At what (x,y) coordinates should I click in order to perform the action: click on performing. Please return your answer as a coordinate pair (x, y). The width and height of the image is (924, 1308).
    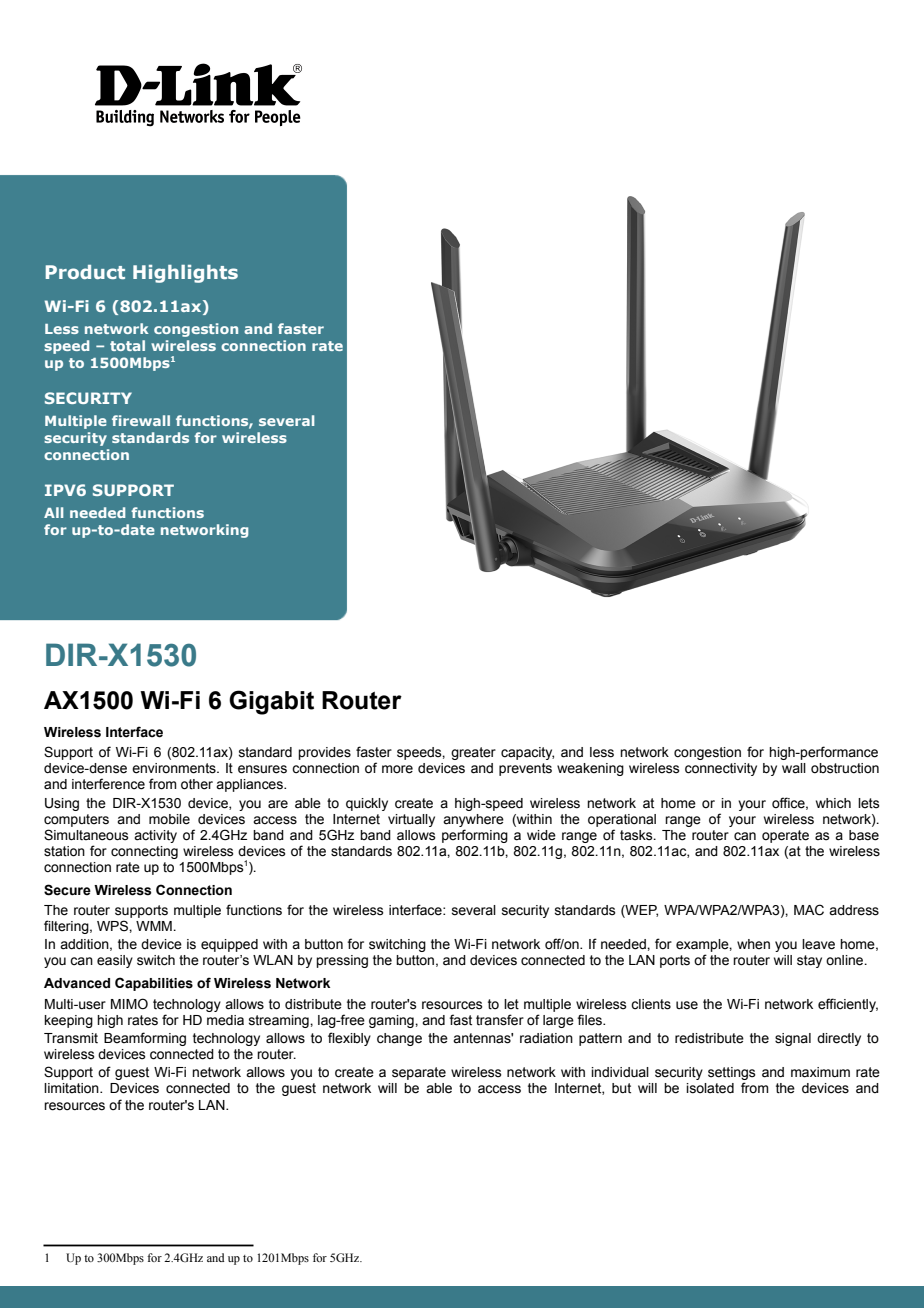
    Looking at the image, I should click on (475, 836).
